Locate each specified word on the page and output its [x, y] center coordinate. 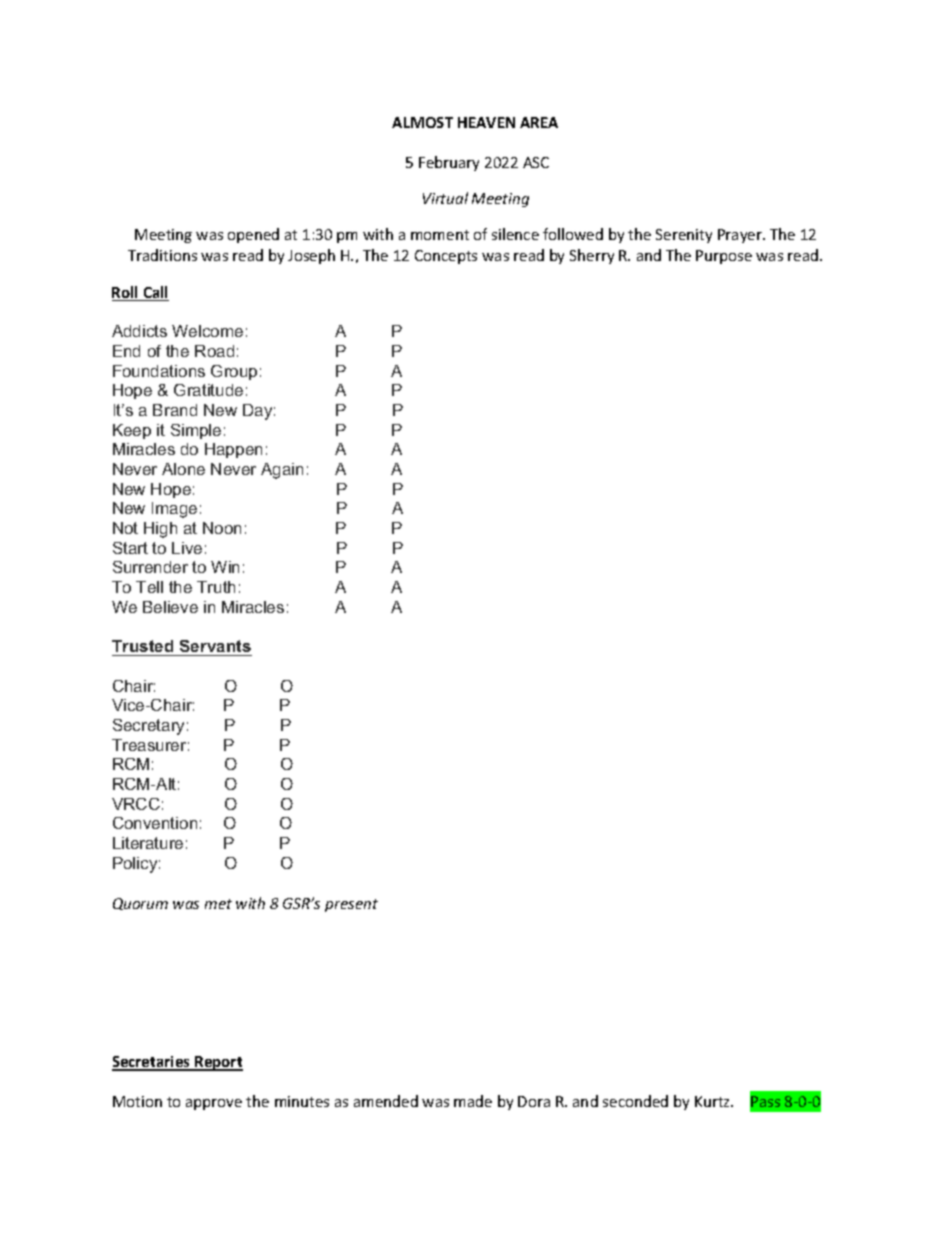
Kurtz [714, 1101]
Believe [170, 607]
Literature [148, 843]
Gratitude [208, 390]
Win [225, 567]
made [473, 1101]
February [449, 163]
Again [282, 471]
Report [218, 1063]
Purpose [724, 257]
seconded [635, 1101]
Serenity [684, 236]
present [351, 905]
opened [253, 235]
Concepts [446, 257]
